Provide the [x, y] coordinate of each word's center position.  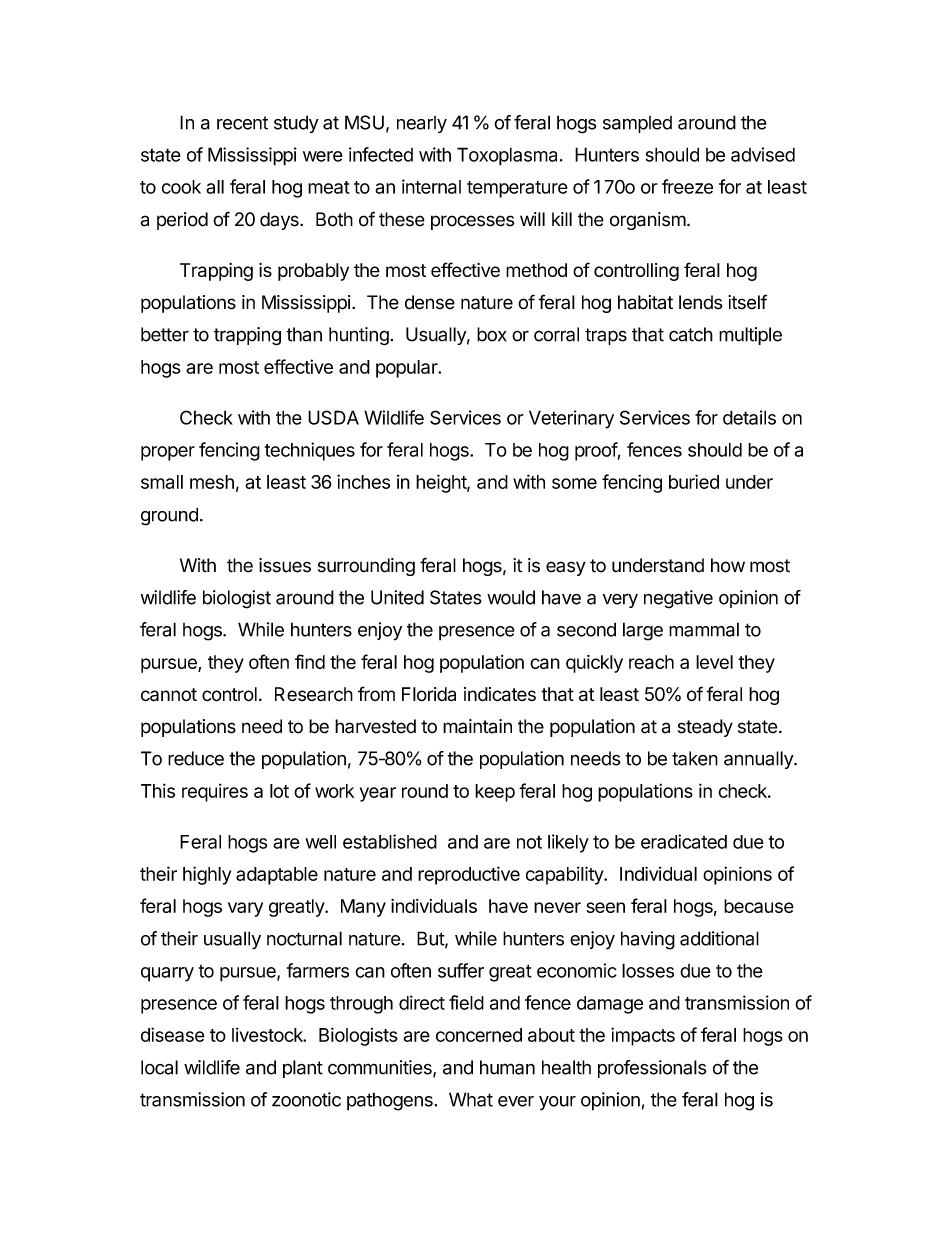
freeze [687, 186]
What [471, 1099]
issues [285, 565]
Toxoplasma [507, 156]
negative [678, 599]
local [159, 1067]
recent [242, 123]
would [511, 597]
